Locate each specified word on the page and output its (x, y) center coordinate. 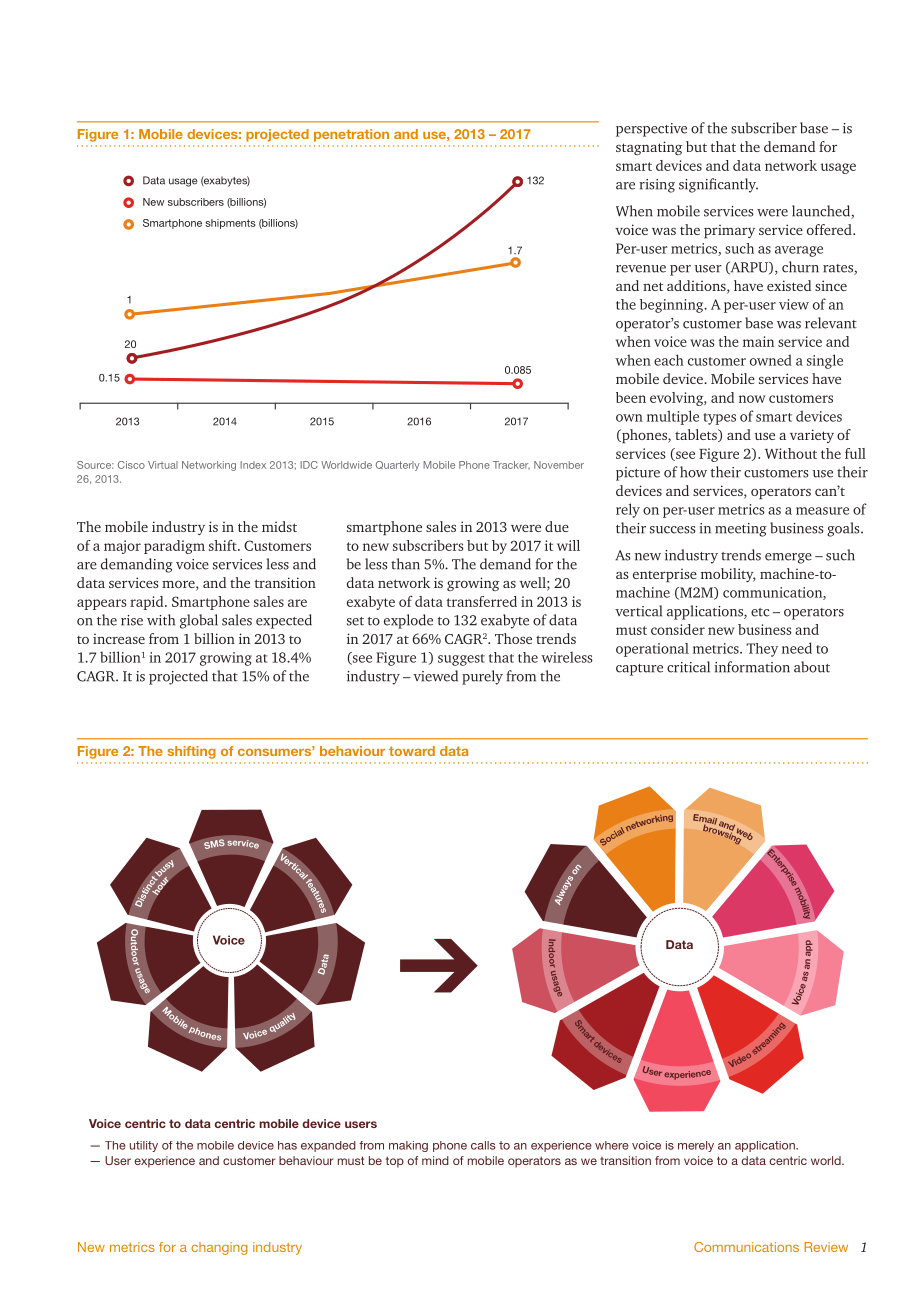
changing (219, 1248)
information (752, 667)
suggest (461, 660)
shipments (230, 224)
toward (412, 751)
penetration (351, 135)
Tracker (511, 465)
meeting (741, 530)
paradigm (174, 547)
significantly (718, 185)
